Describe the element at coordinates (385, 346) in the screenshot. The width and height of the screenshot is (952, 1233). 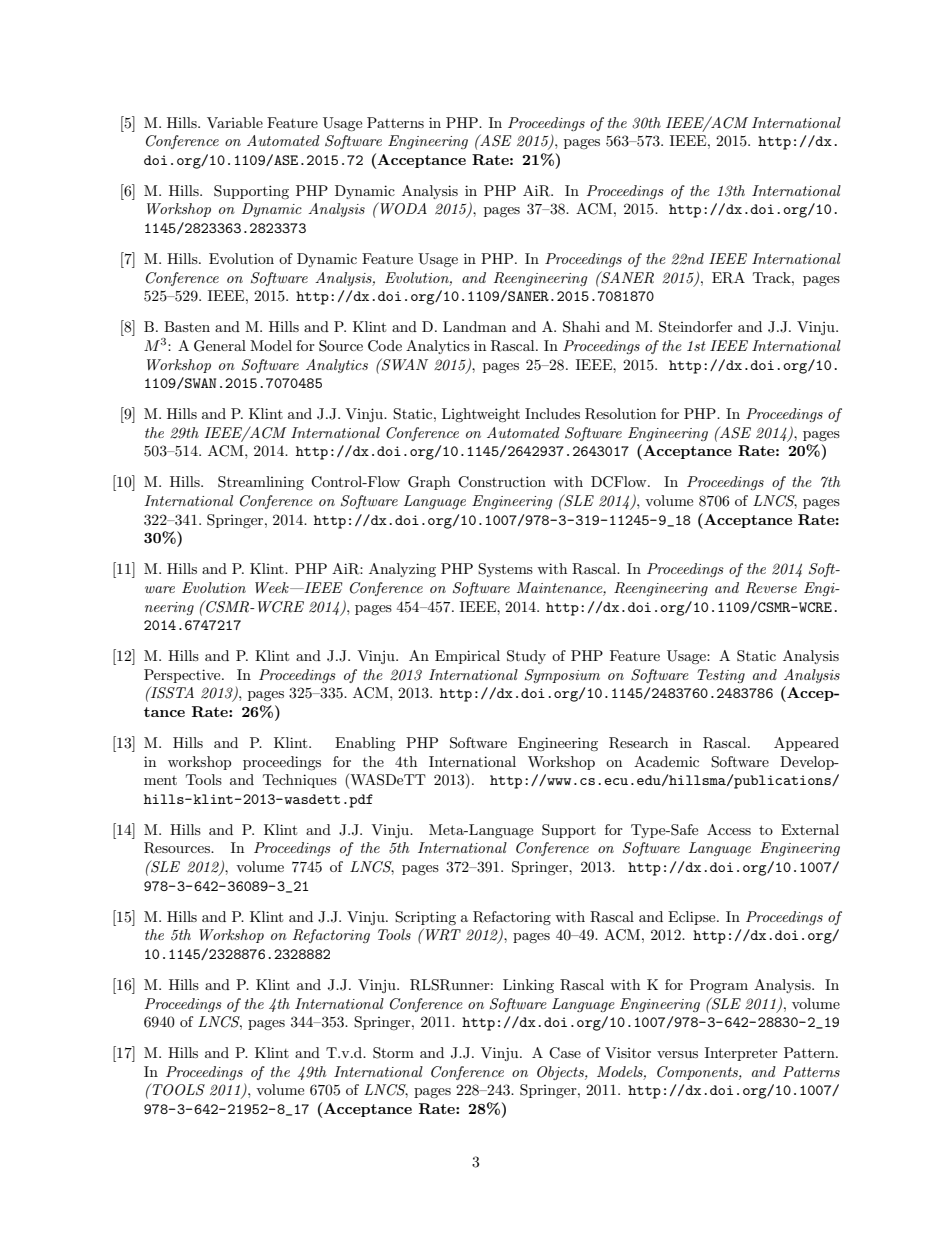
I see `Code` at that location.
